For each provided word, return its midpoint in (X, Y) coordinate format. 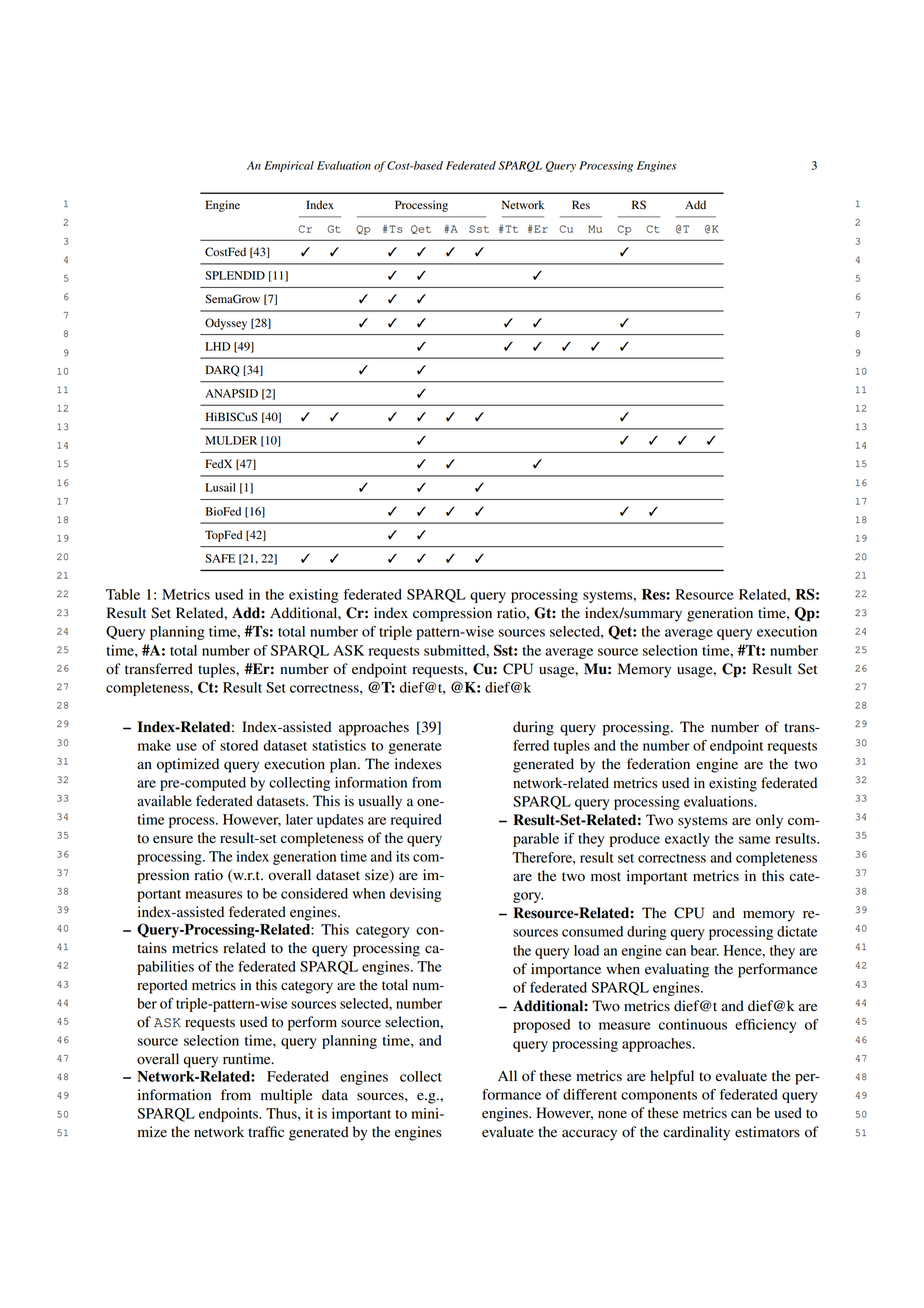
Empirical (289, 166)
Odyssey (226, 324)
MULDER (231, 440)
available (164, 801)
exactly (687, 840)
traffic (266, 1131)
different (590, 1094)
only (769, 821)
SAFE (220, 558)
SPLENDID (235, 275)
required (416, 821)
